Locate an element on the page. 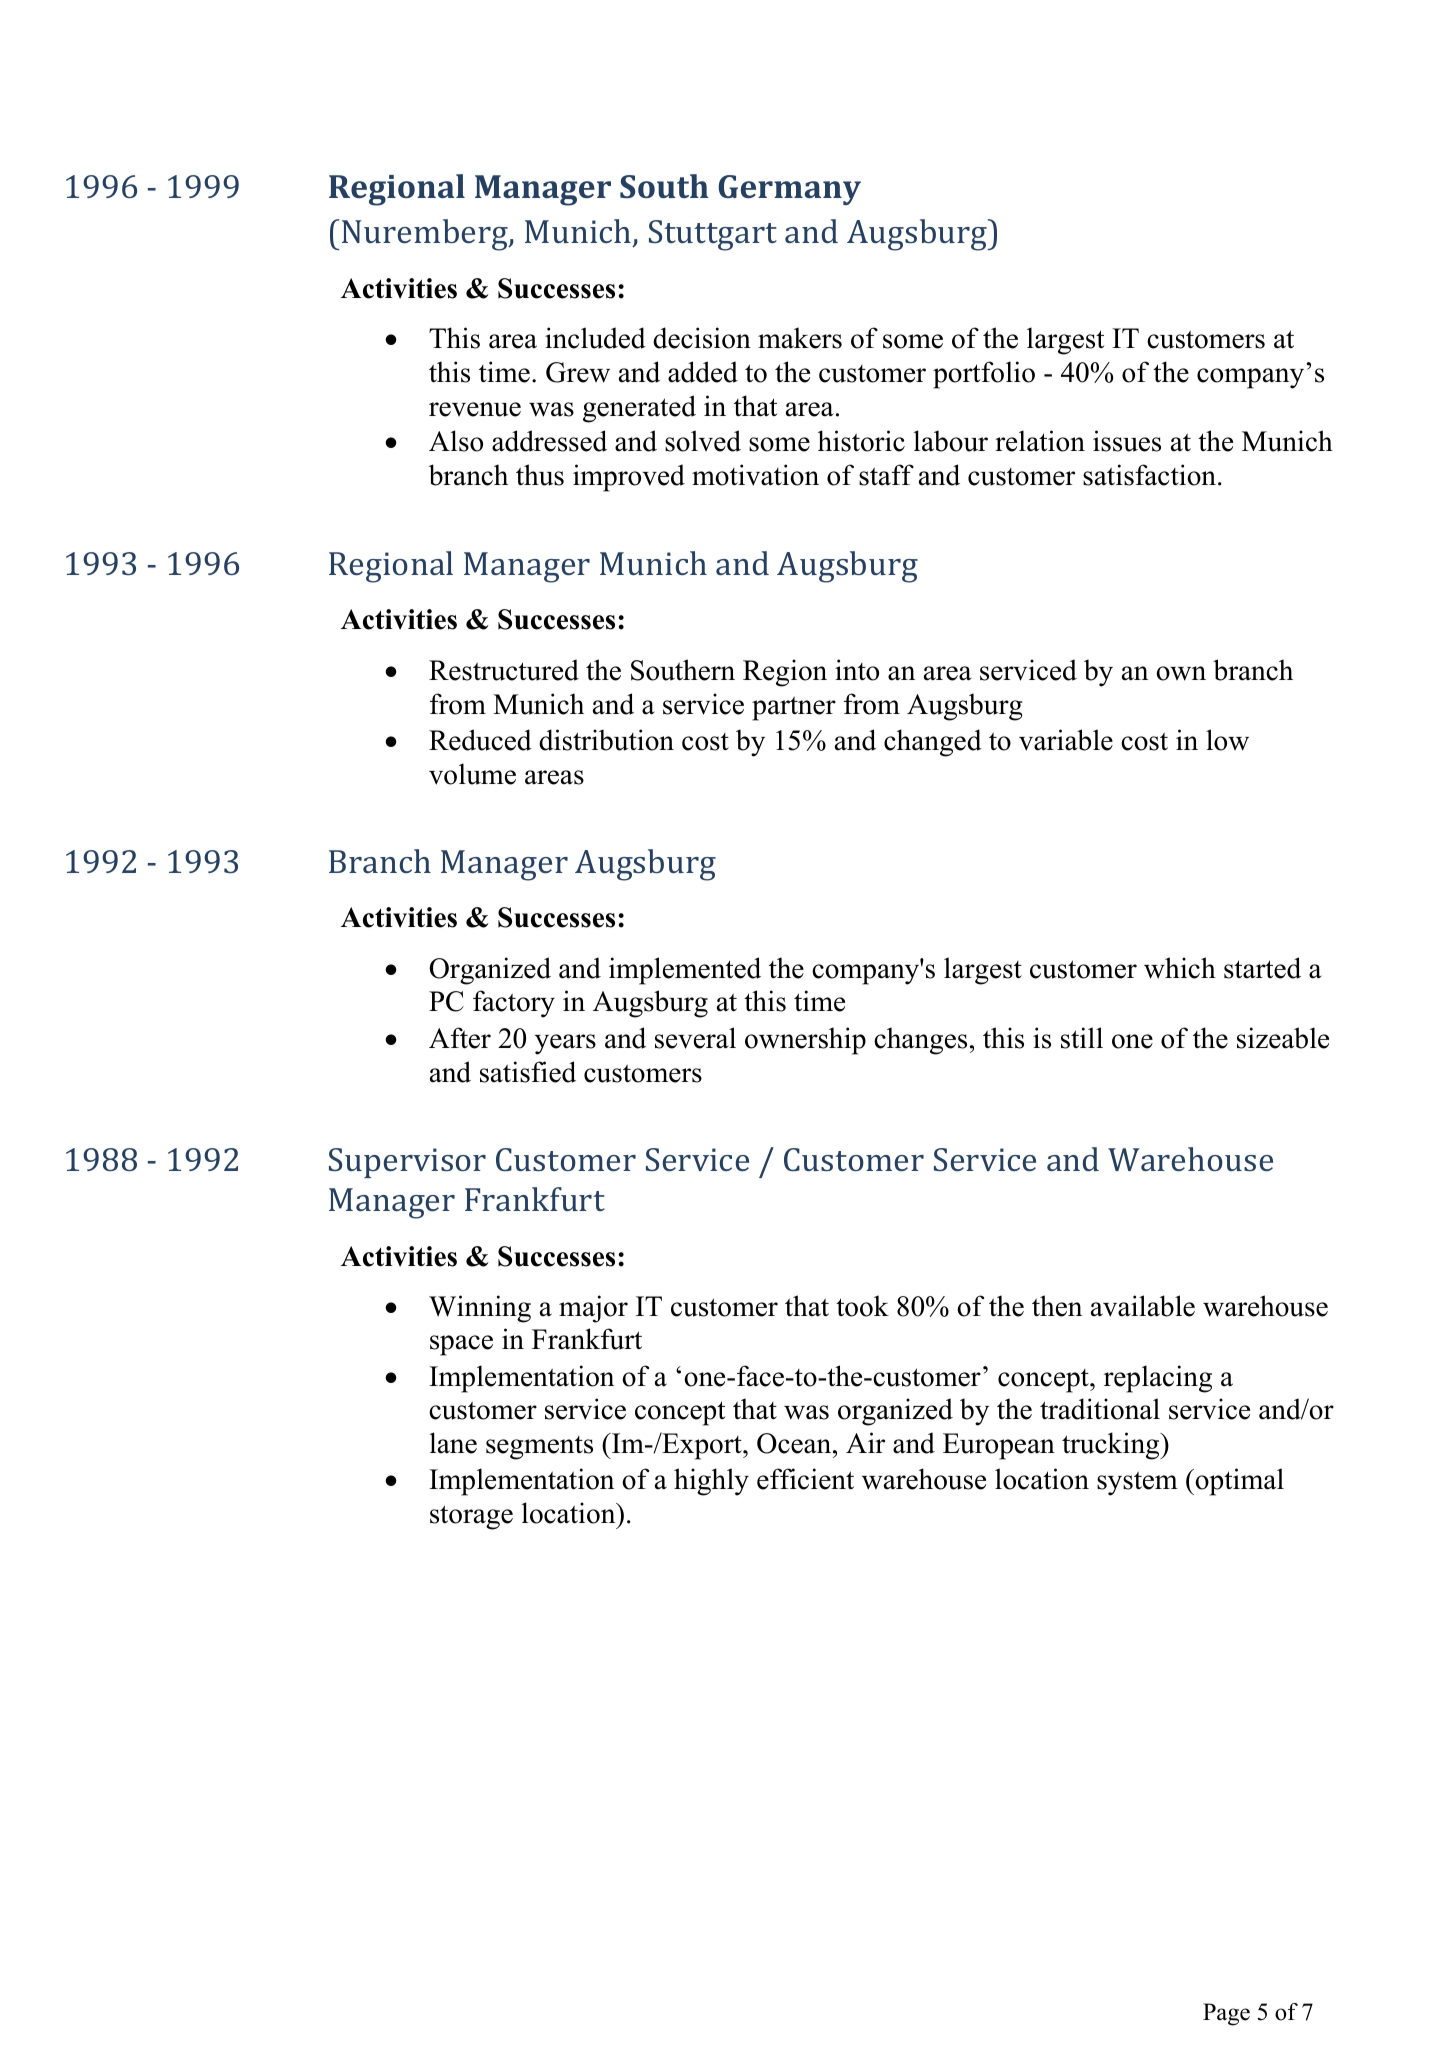  Page is located at coordinates (1226, 2014).
